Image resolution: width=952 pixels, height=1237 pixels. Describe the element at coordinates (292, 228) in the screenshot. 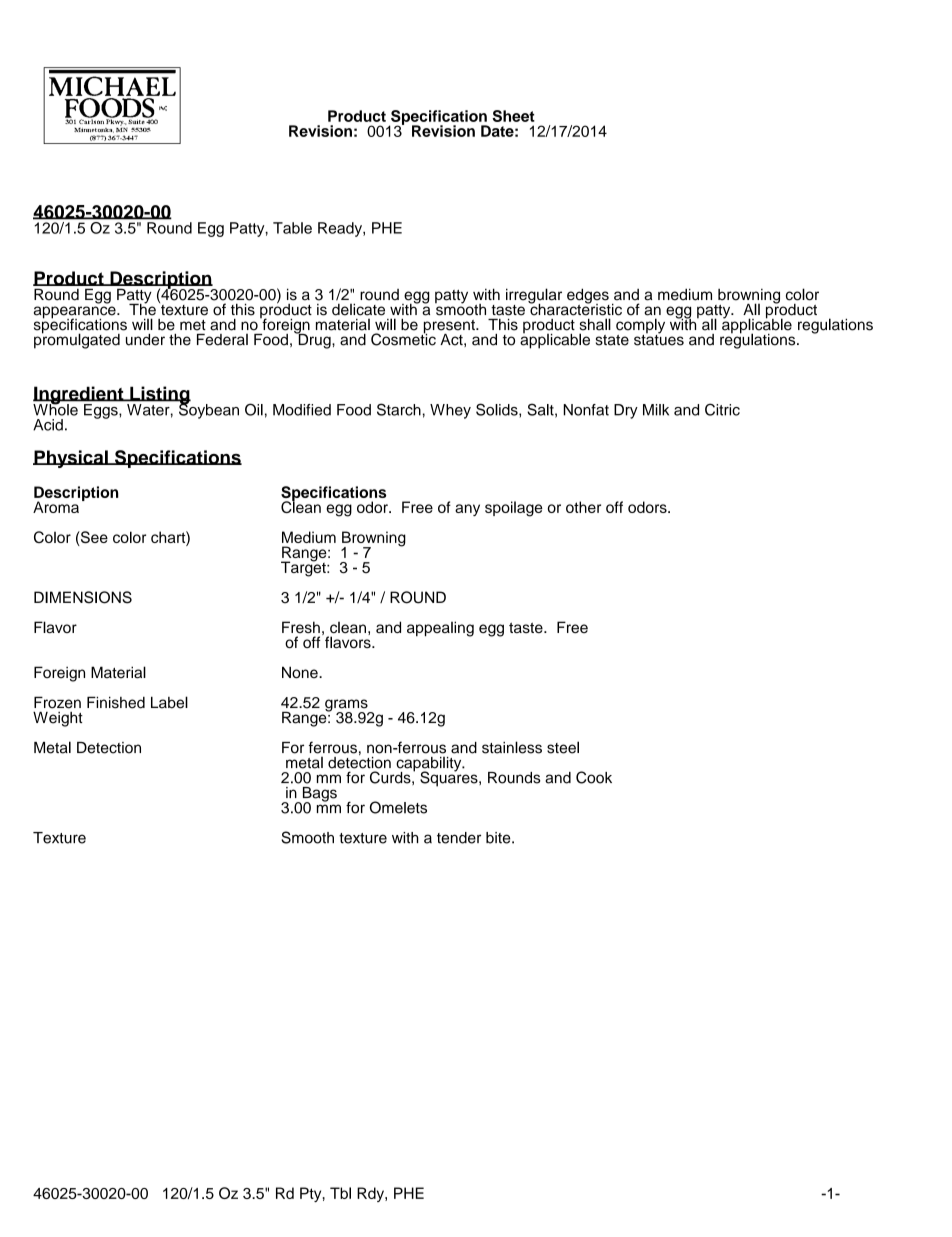

I see `Table` at that location.
